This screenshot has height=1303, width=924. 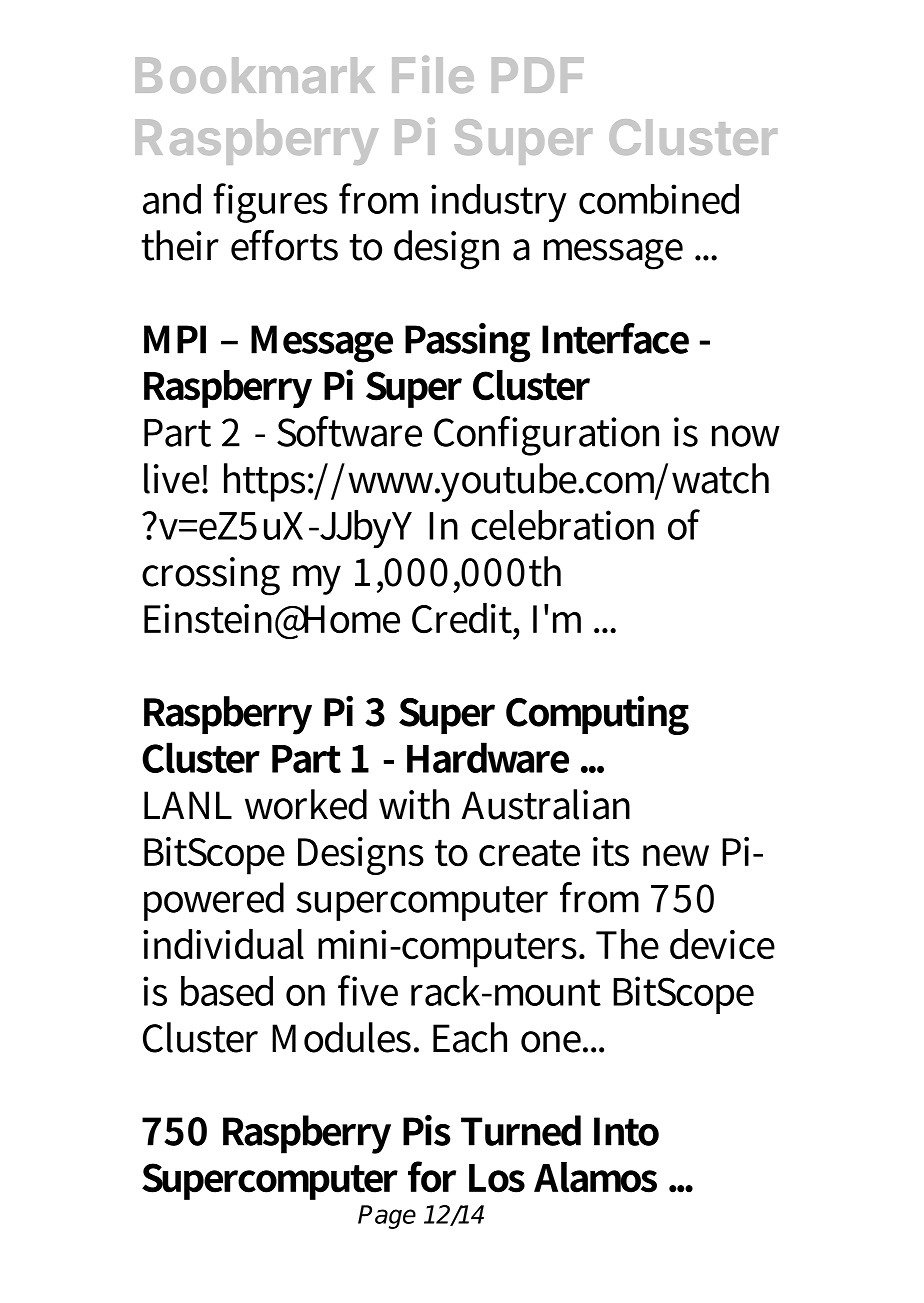 What do you see at coordinates (497, 1178) in the screenshot?
I see `Los` at bounding box center [497, 1178].
